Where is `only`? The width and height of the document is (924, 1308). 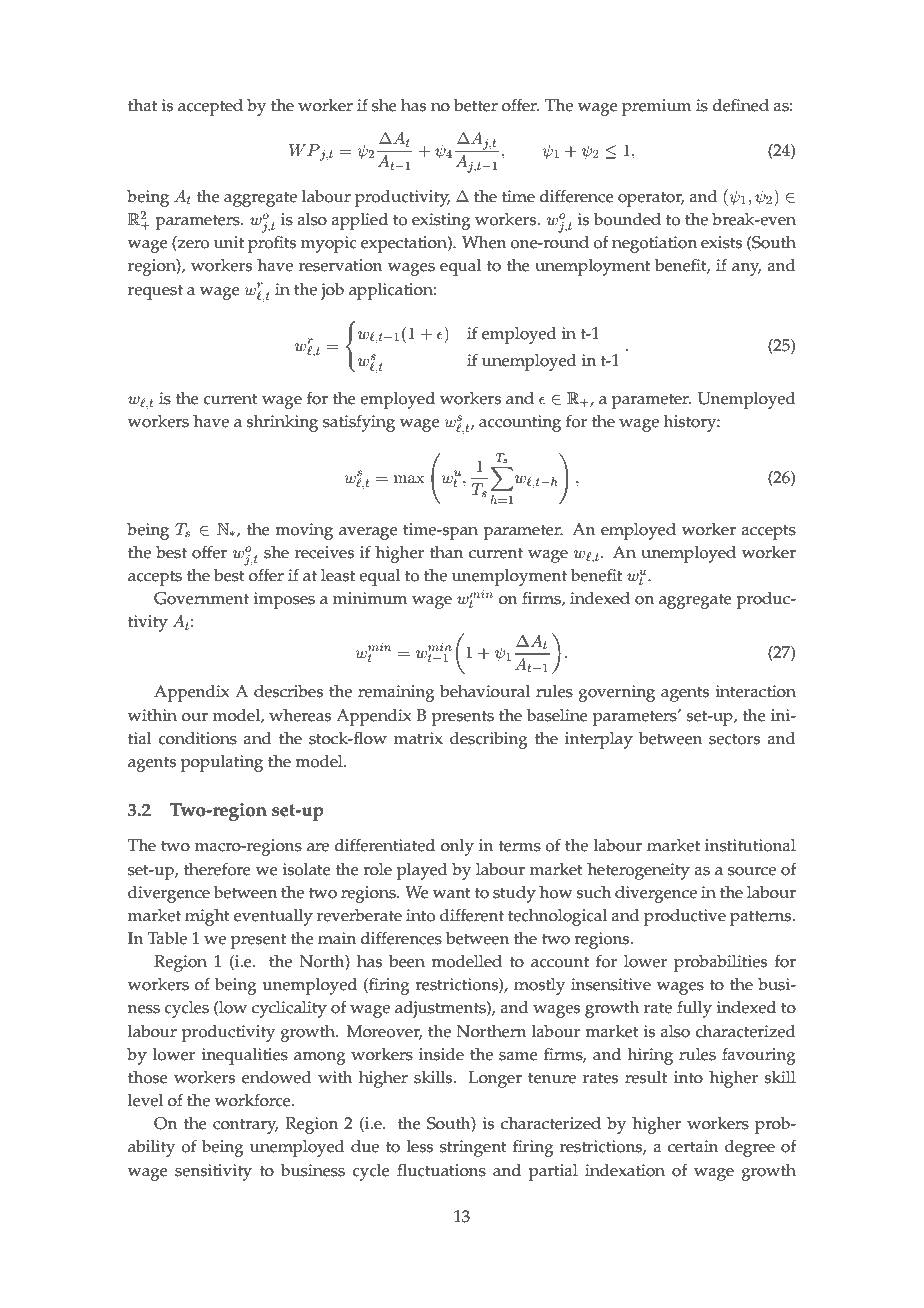
only is located at coordinates (457, 847).
